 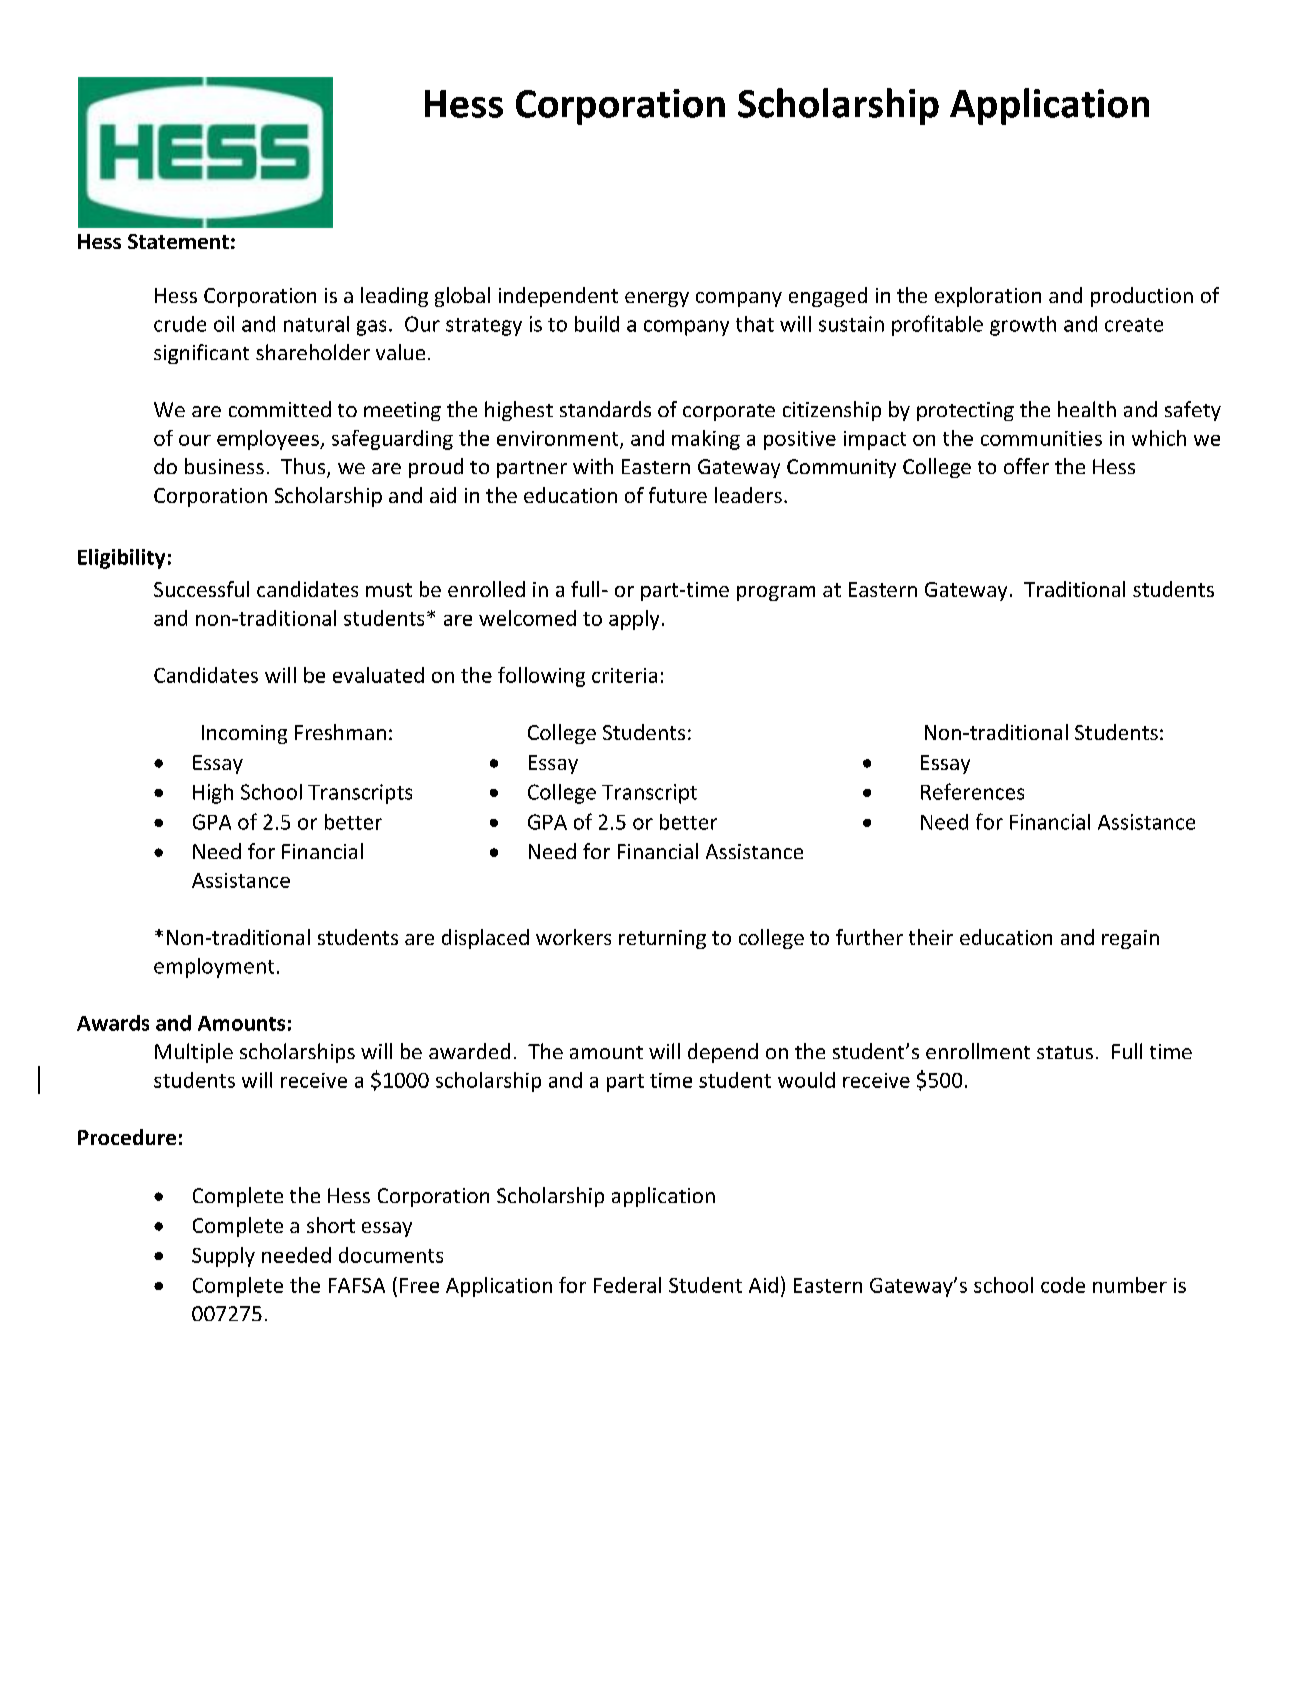 What do you see at coordinates (657, 299) in the page?
I see `energy` at bounding box center [657, 299].
